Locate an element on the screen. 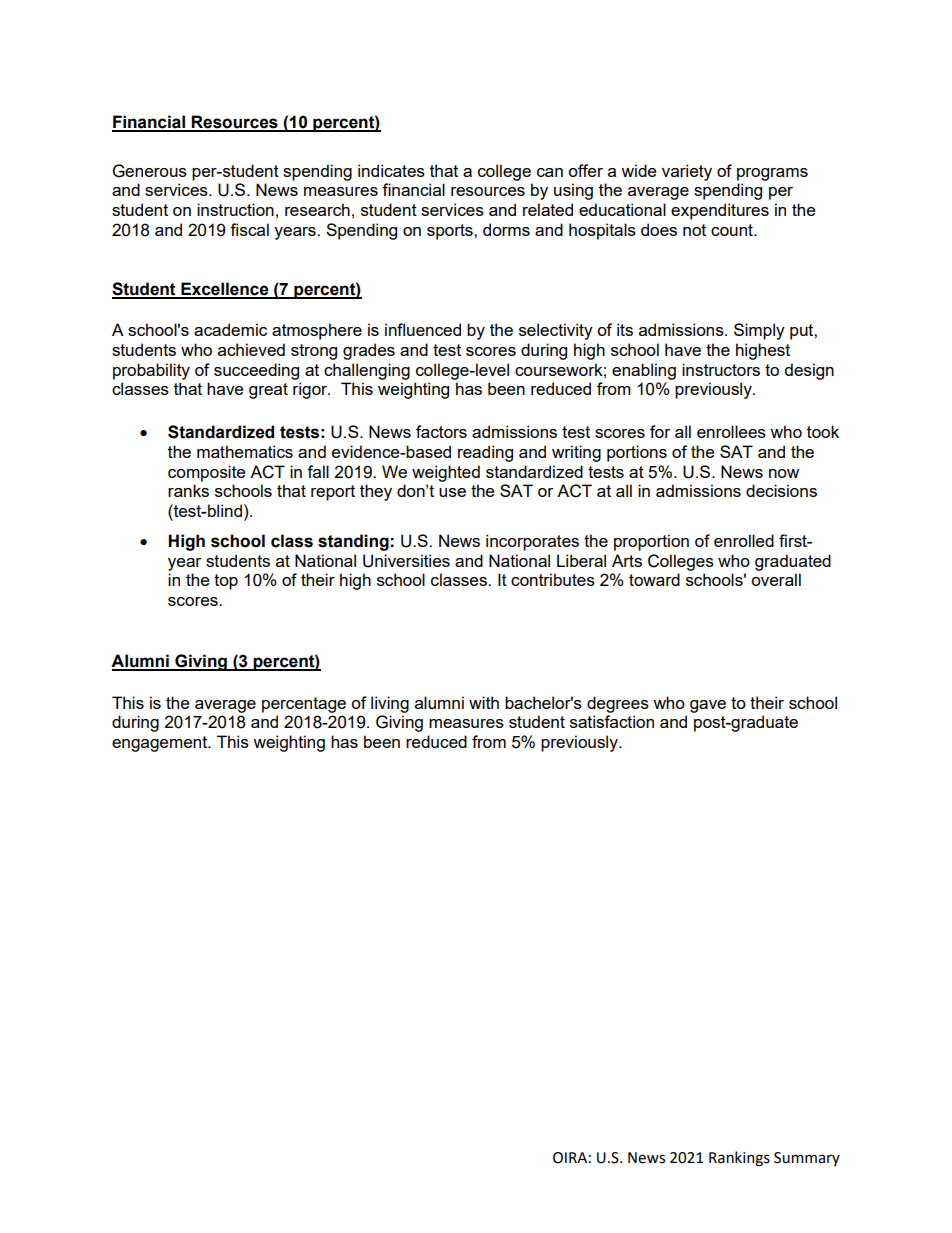  expenditures is located at coordinates (720, 211).
